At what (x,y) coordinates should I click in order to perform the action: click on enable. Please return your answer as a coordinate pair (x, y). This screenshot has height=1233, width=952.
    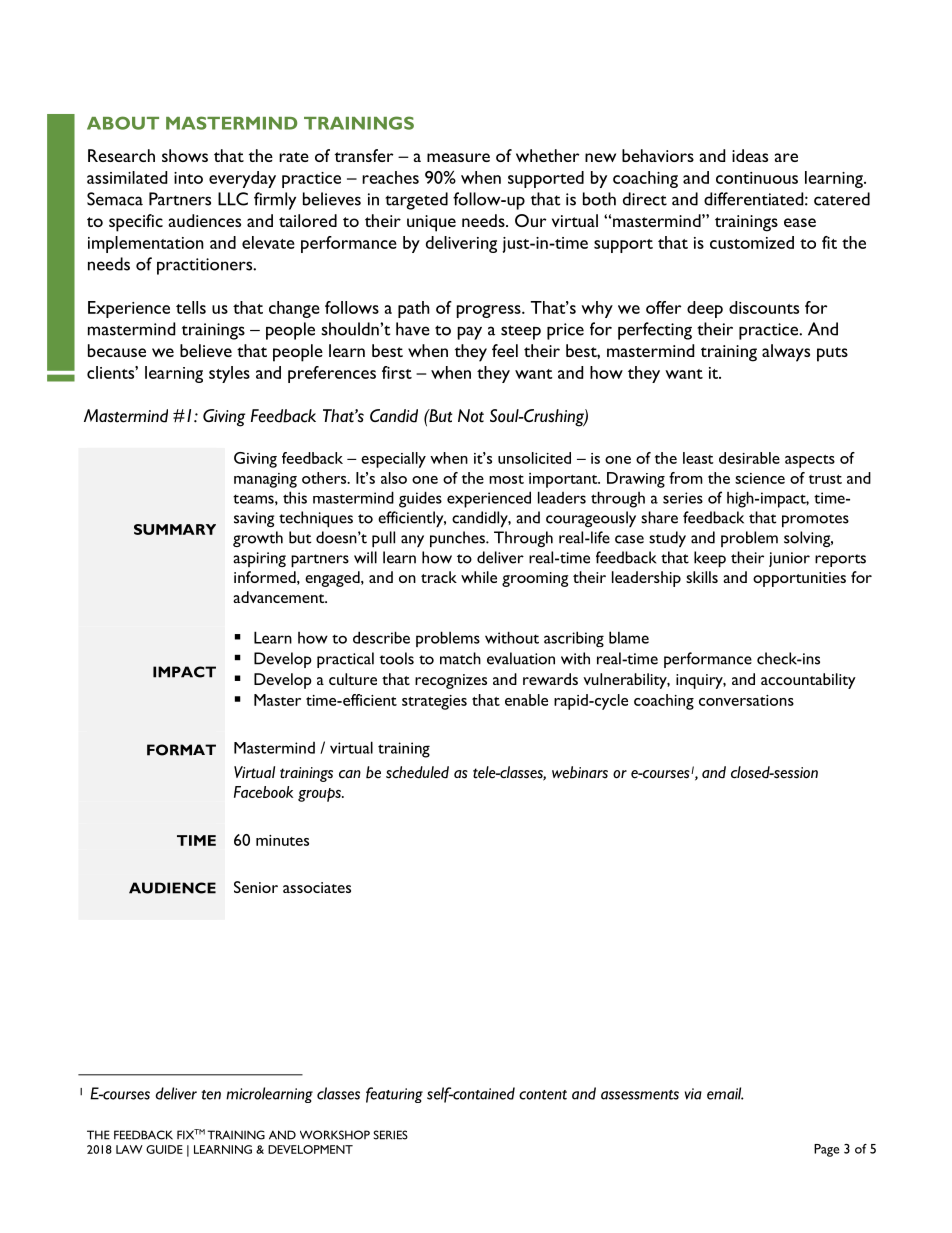
    Looking at the image, I should click on (526, 700).
